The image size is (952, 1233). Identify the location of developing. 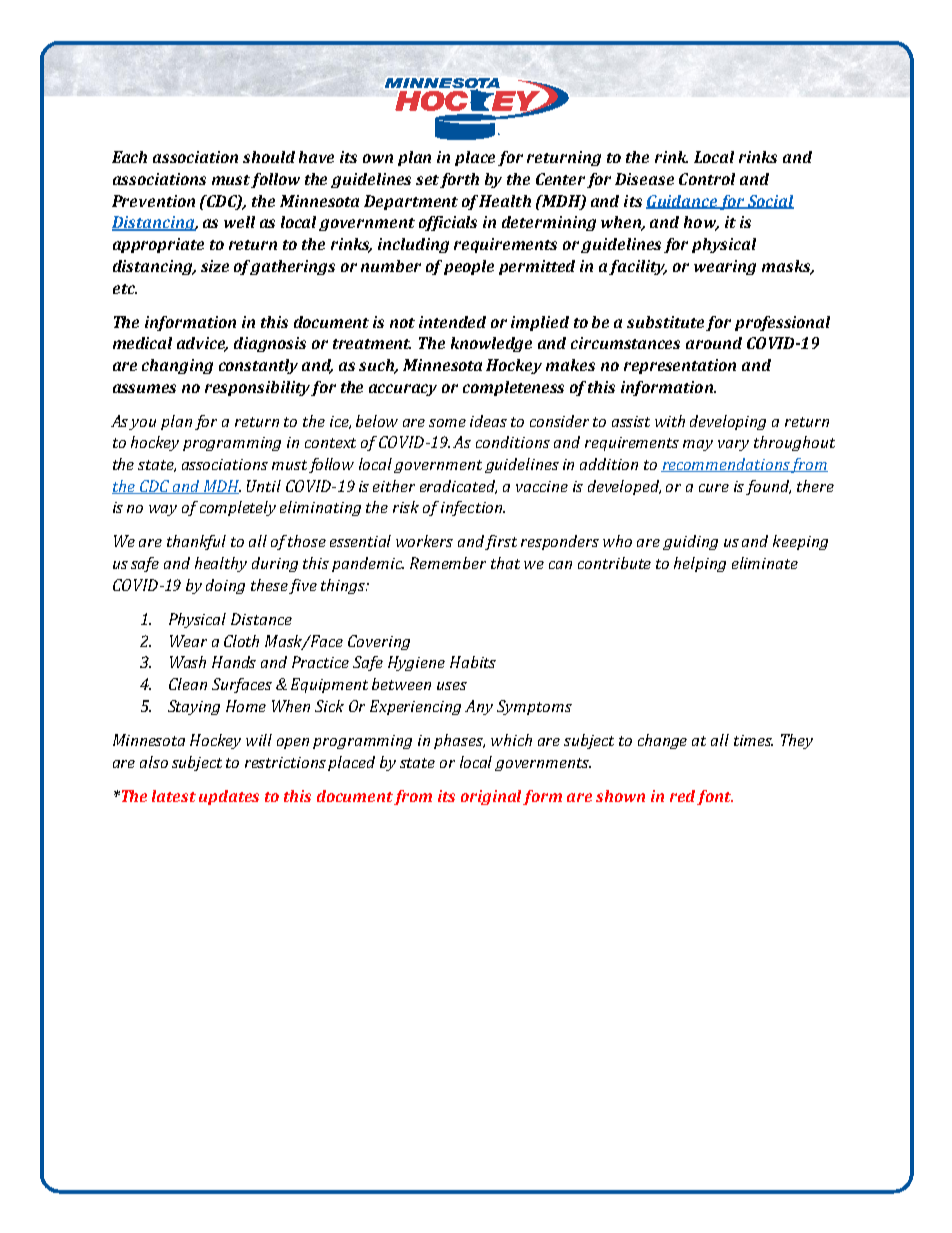
(728, 422).
